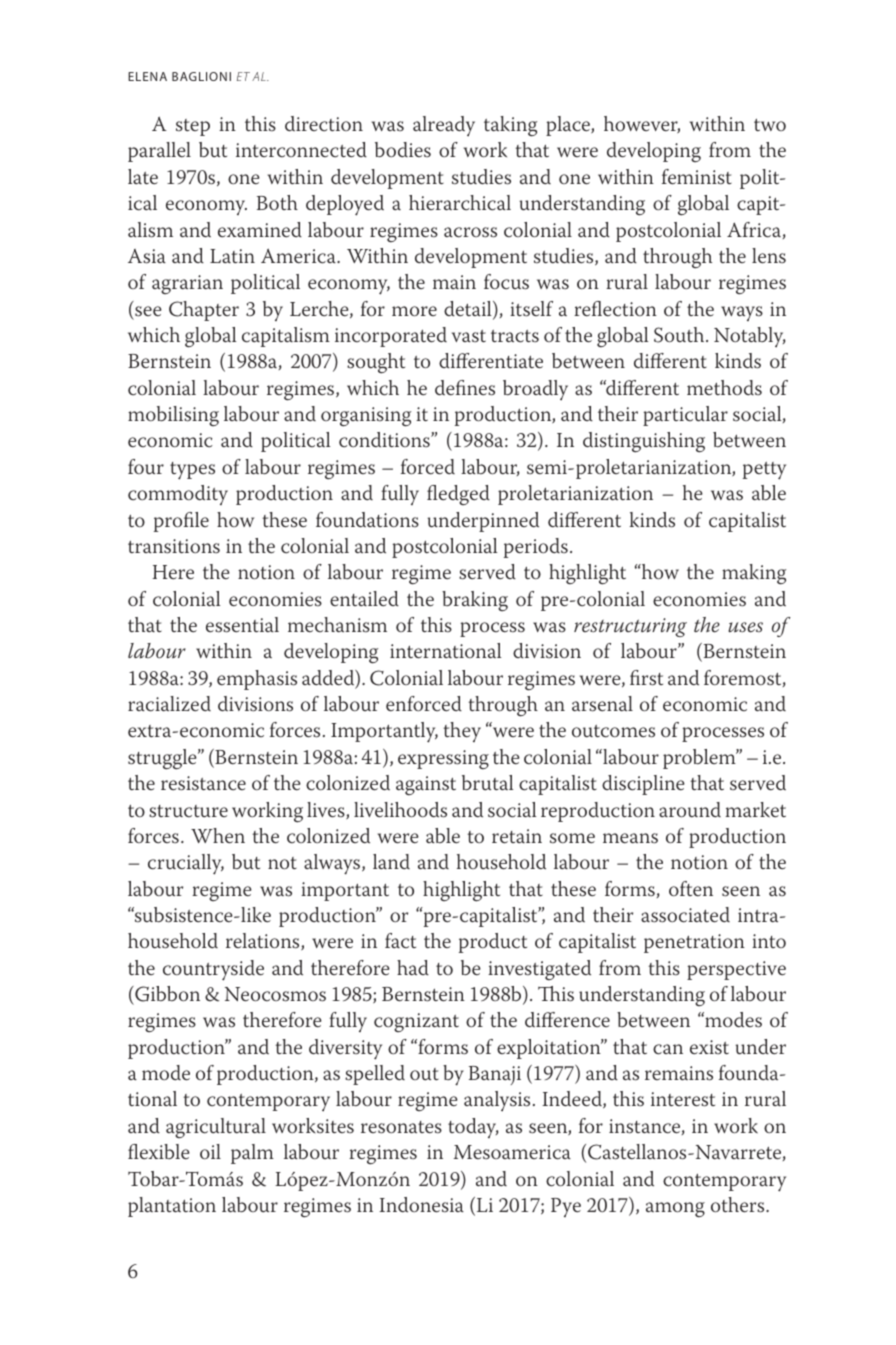 The width and height of the screenshot is (896, 1345). Describe the element at coordinates (218, 836) in the screenshot. I see `When` at that location.
